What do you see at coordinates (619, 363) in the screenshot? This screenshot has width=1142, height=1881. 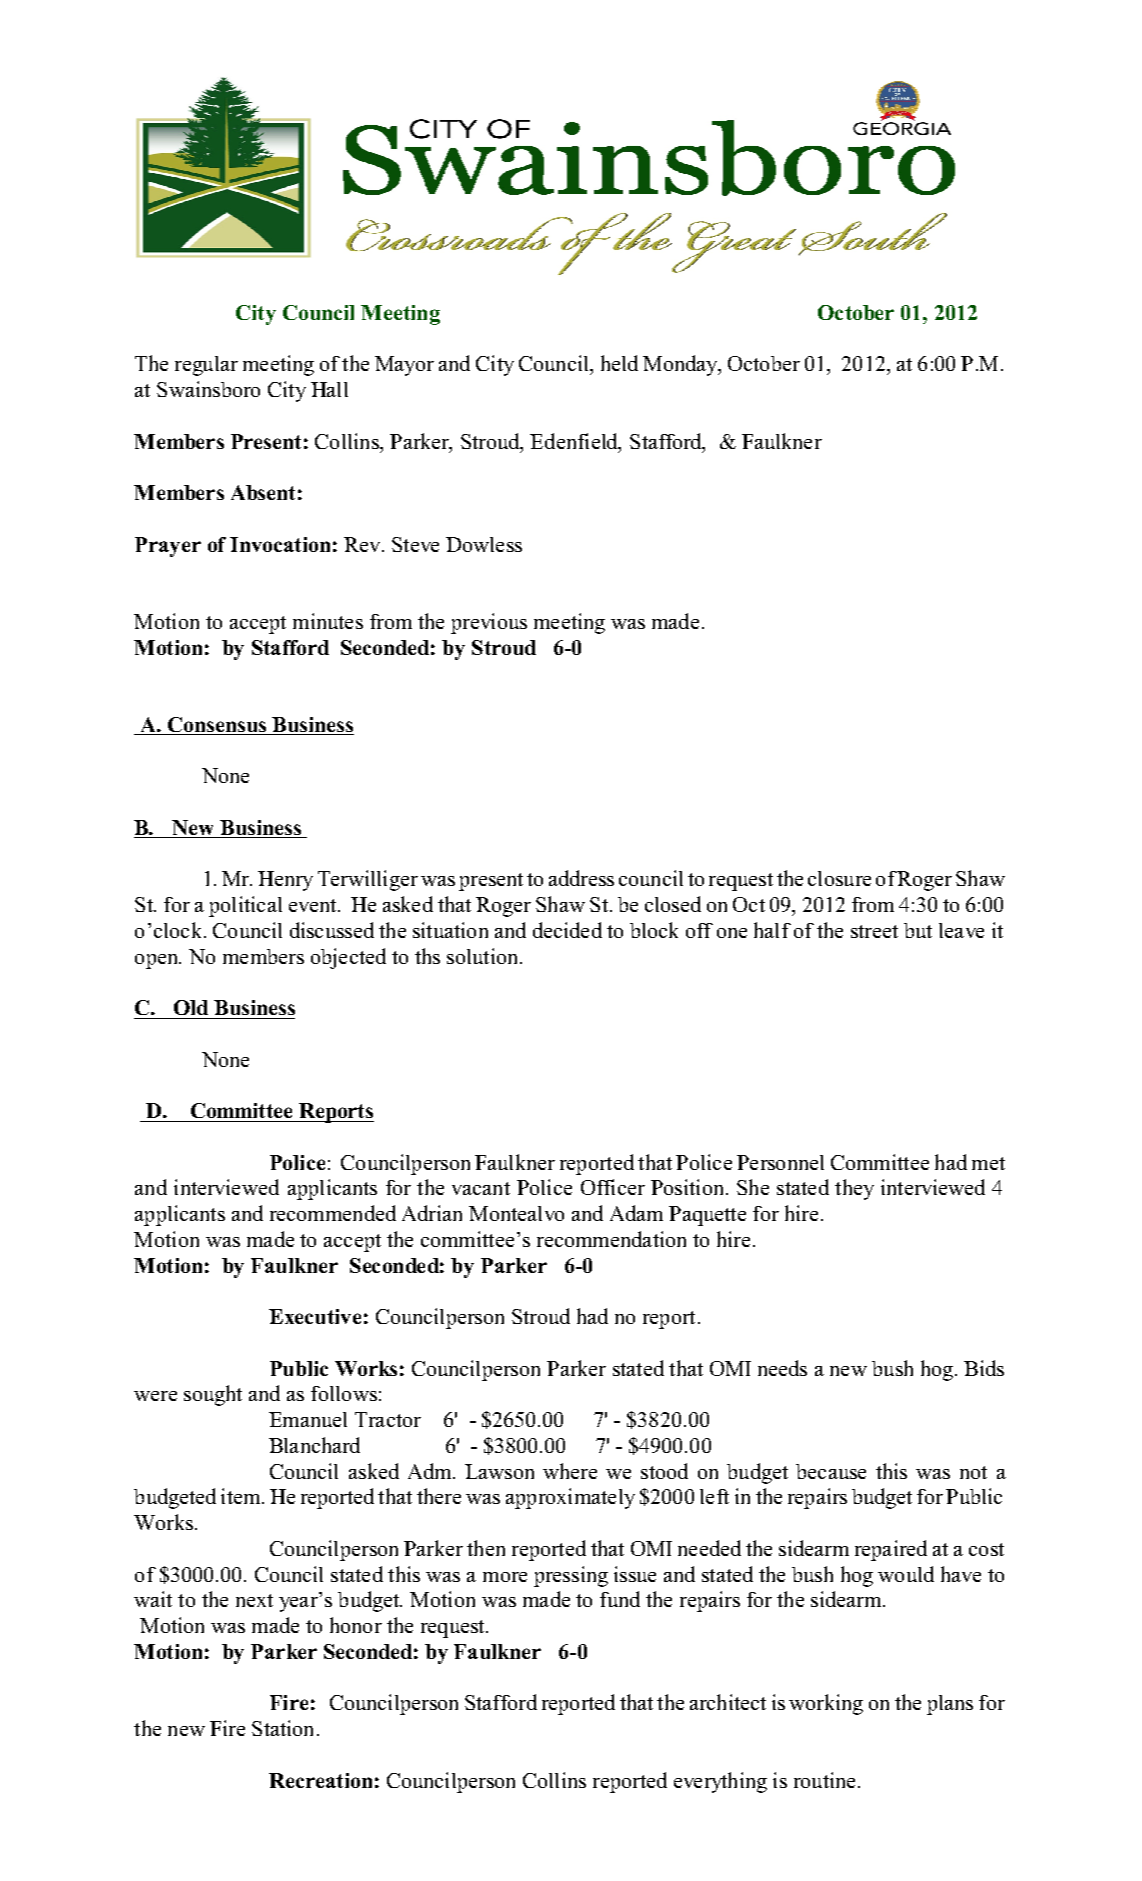 I see `held` at bounding box center [619, 363].
